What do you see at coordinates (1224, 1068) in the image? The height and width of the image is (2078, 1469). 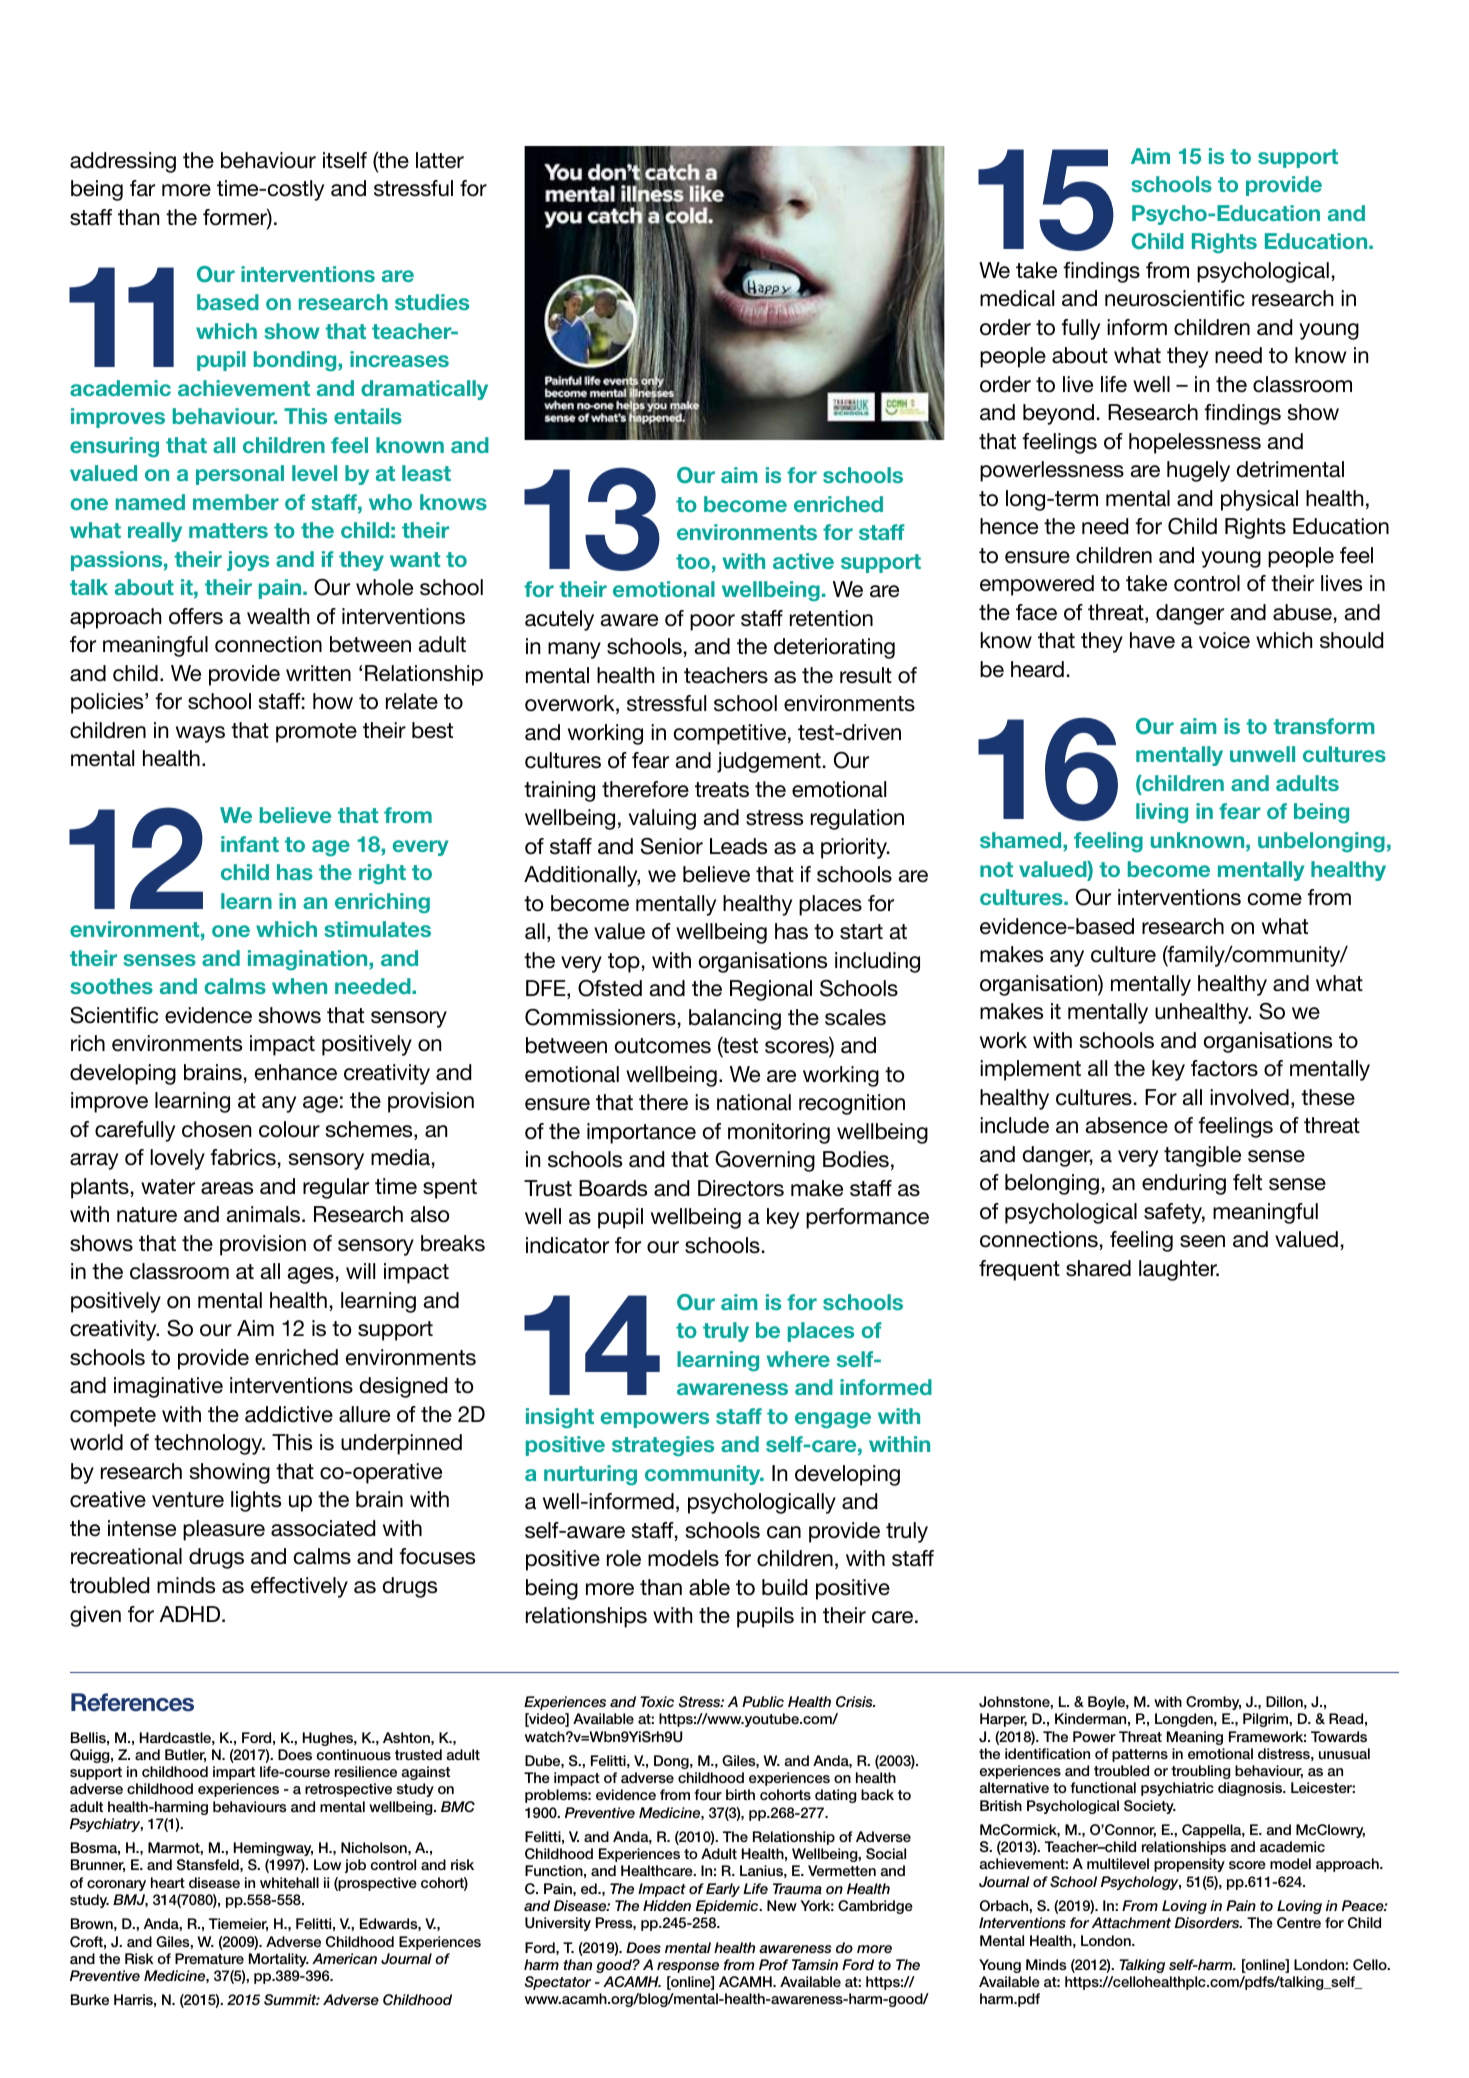 I see `factors` at bounding box center [1224, 1068].
